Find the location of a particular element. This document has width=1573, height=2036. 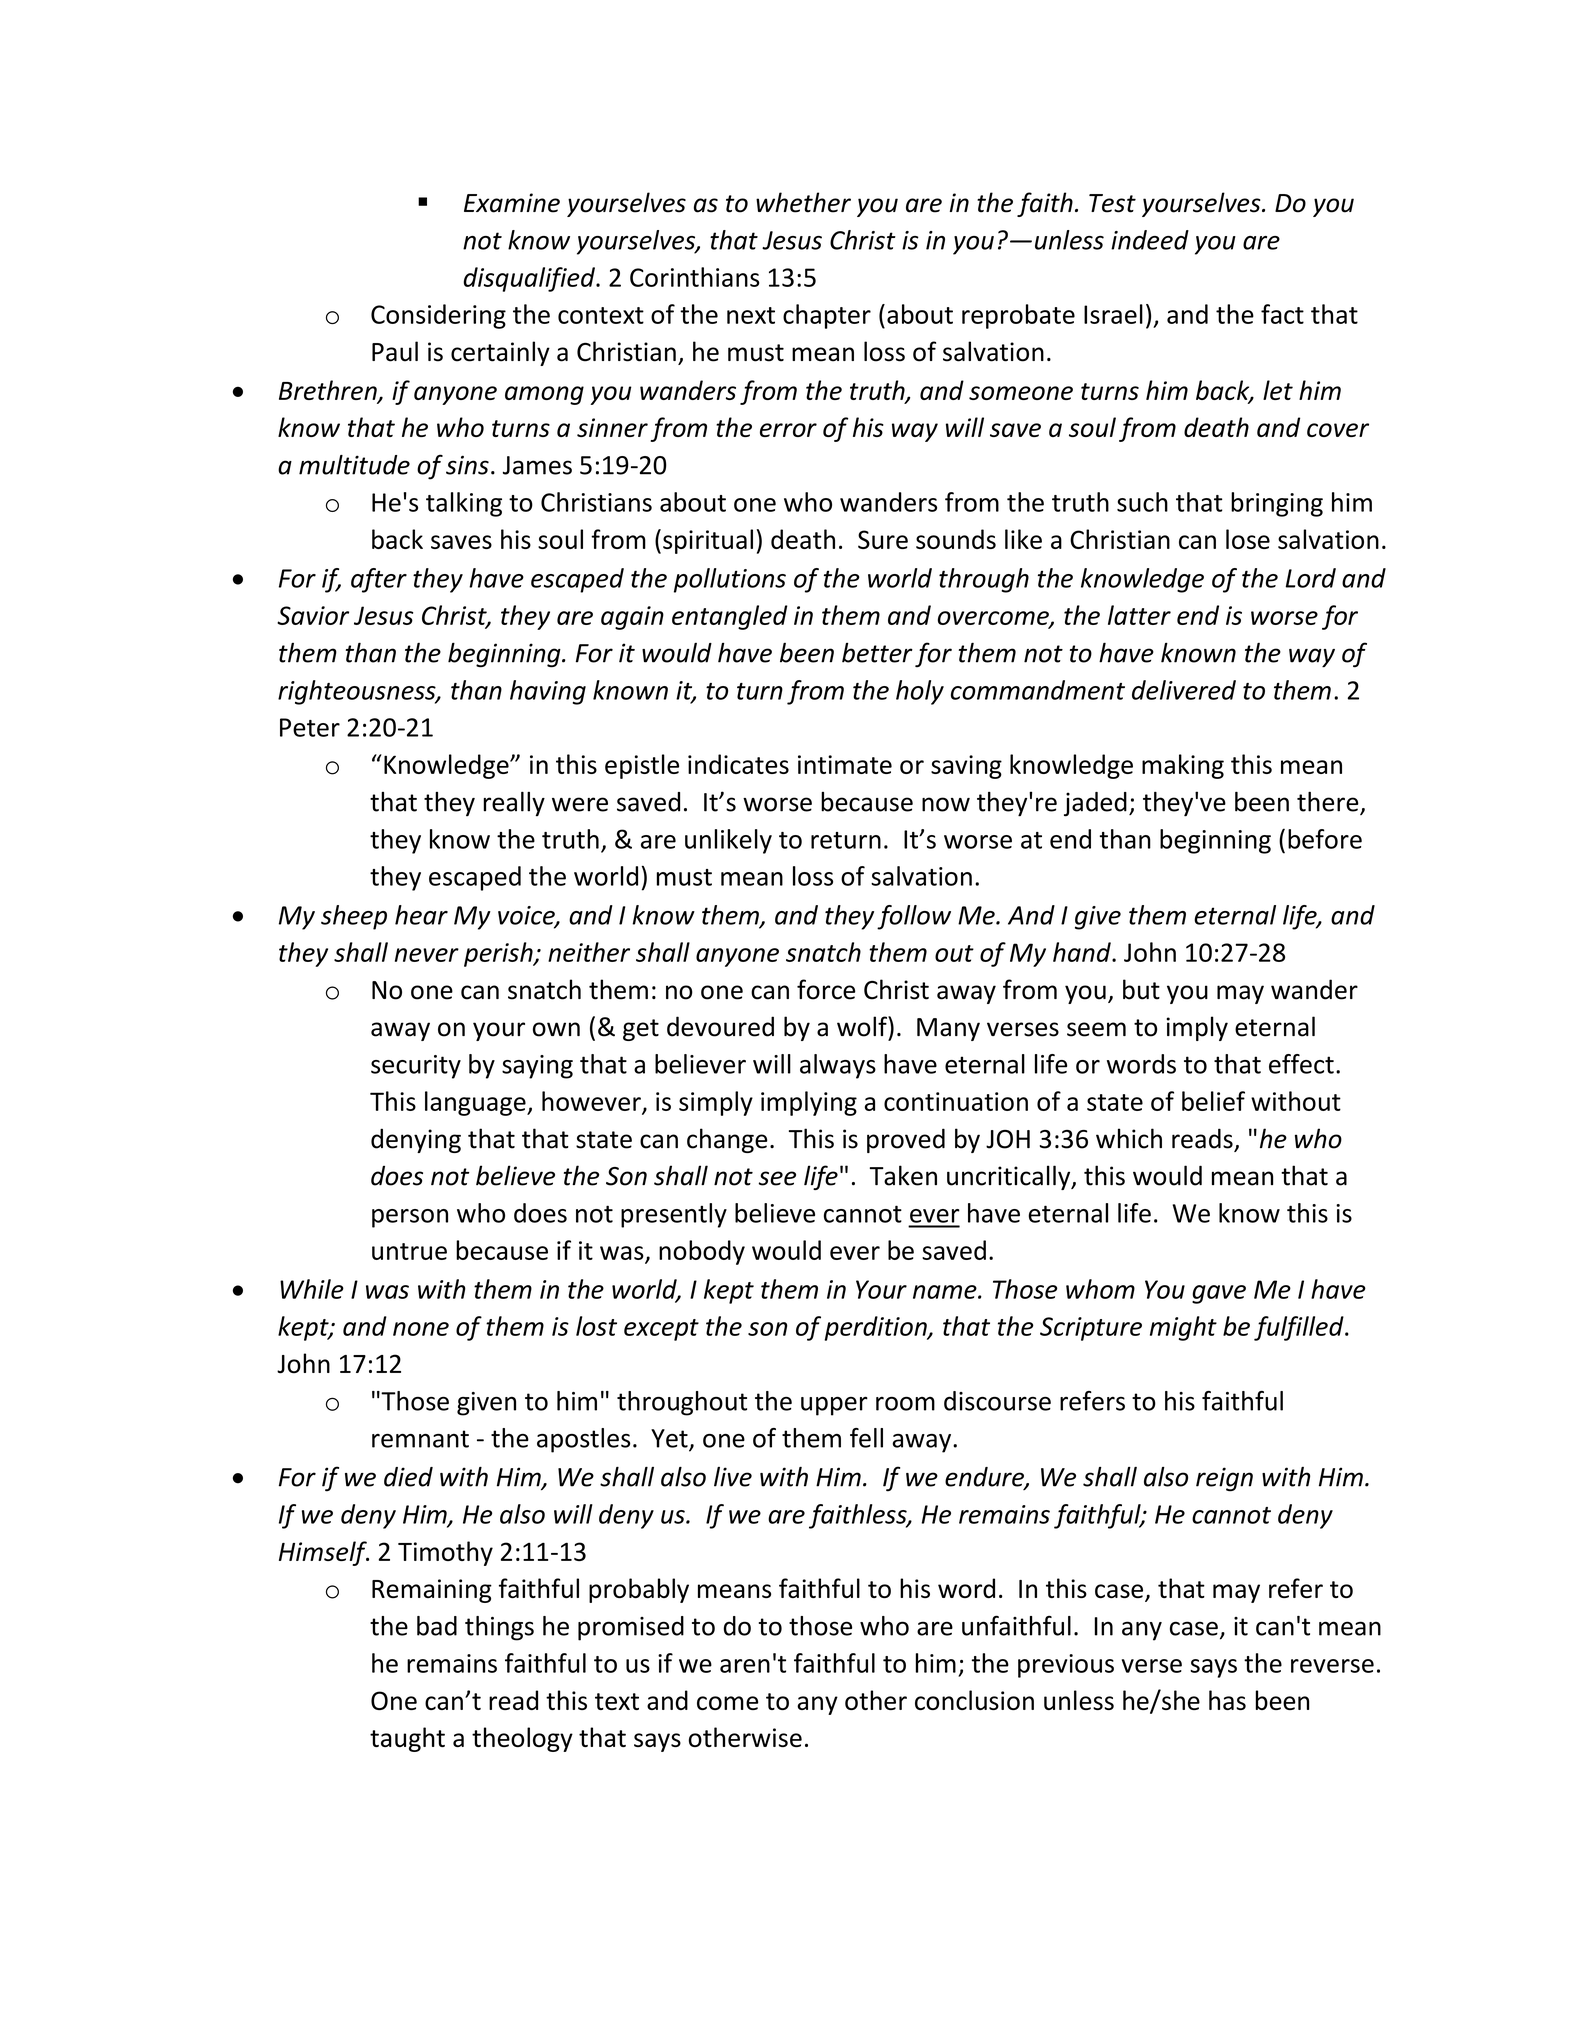

person is located at coordinates (410, 1218).
